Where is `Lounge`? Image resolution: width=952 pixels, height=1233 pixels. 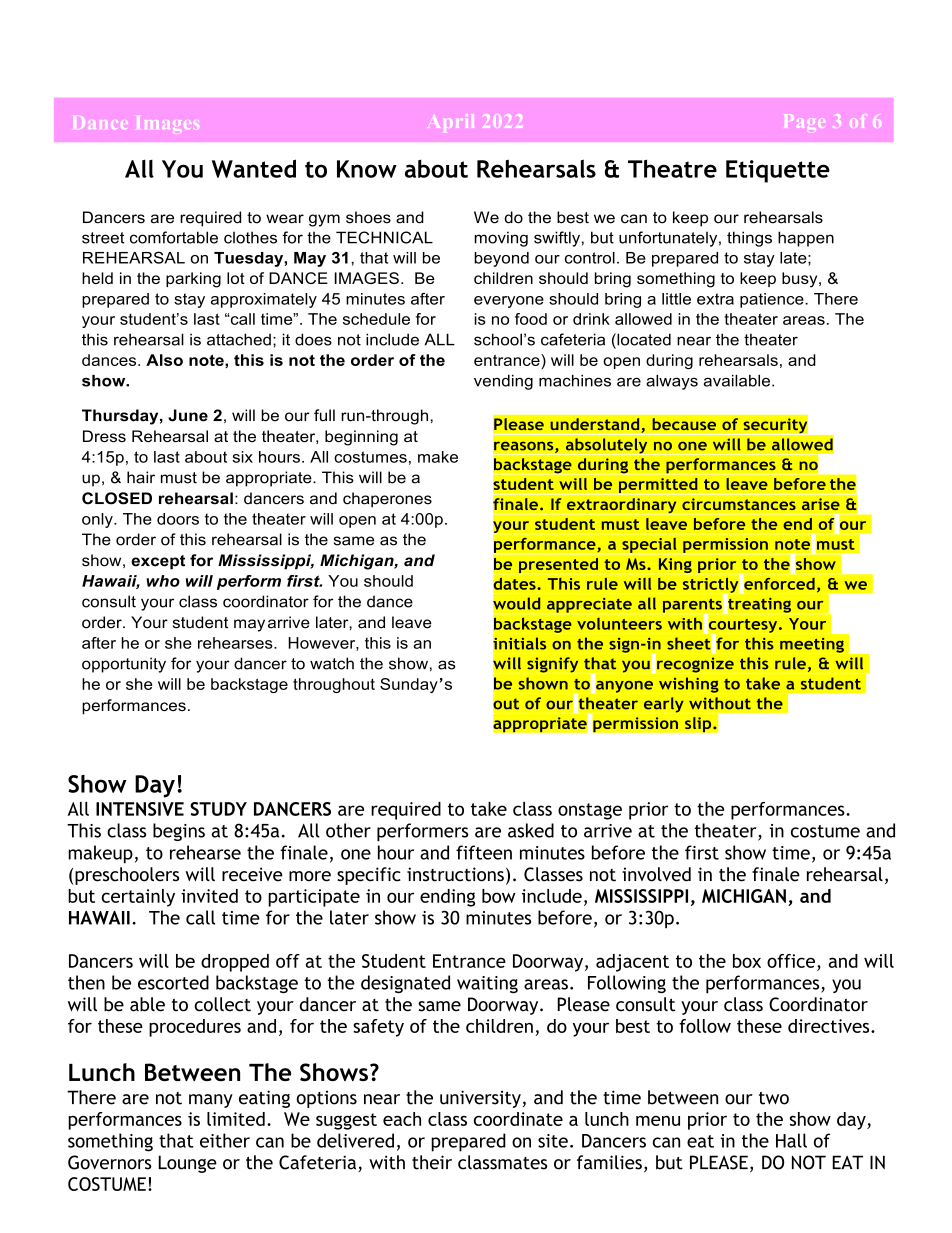 Lounge is located at coordinates (187, 1164).
